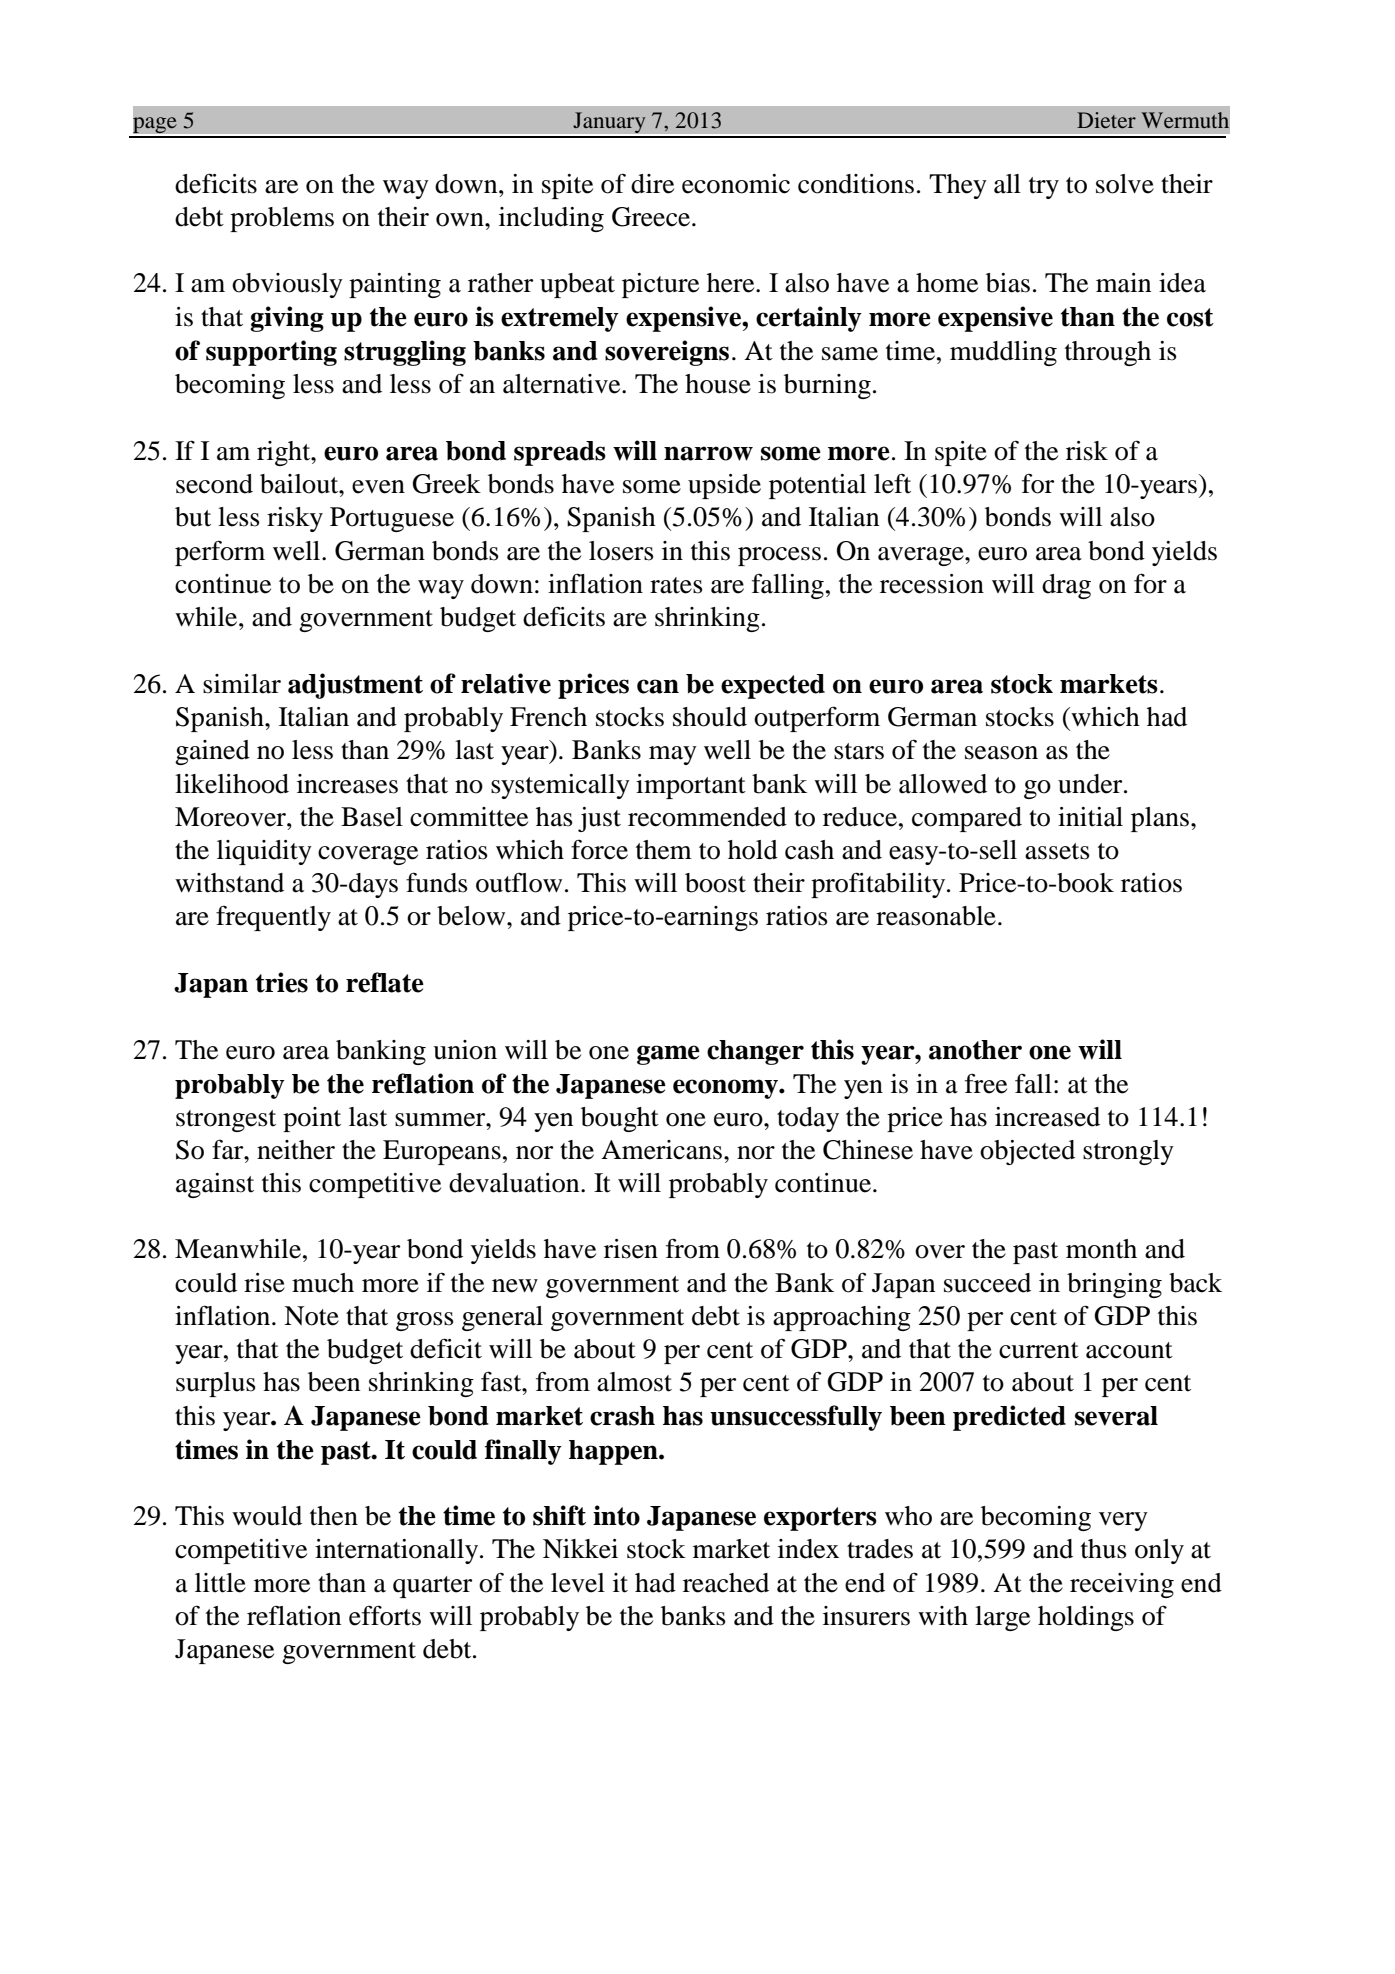  Describe the element at coordinates (1057, 851) in the screenshot. I see `assets` at that location.
